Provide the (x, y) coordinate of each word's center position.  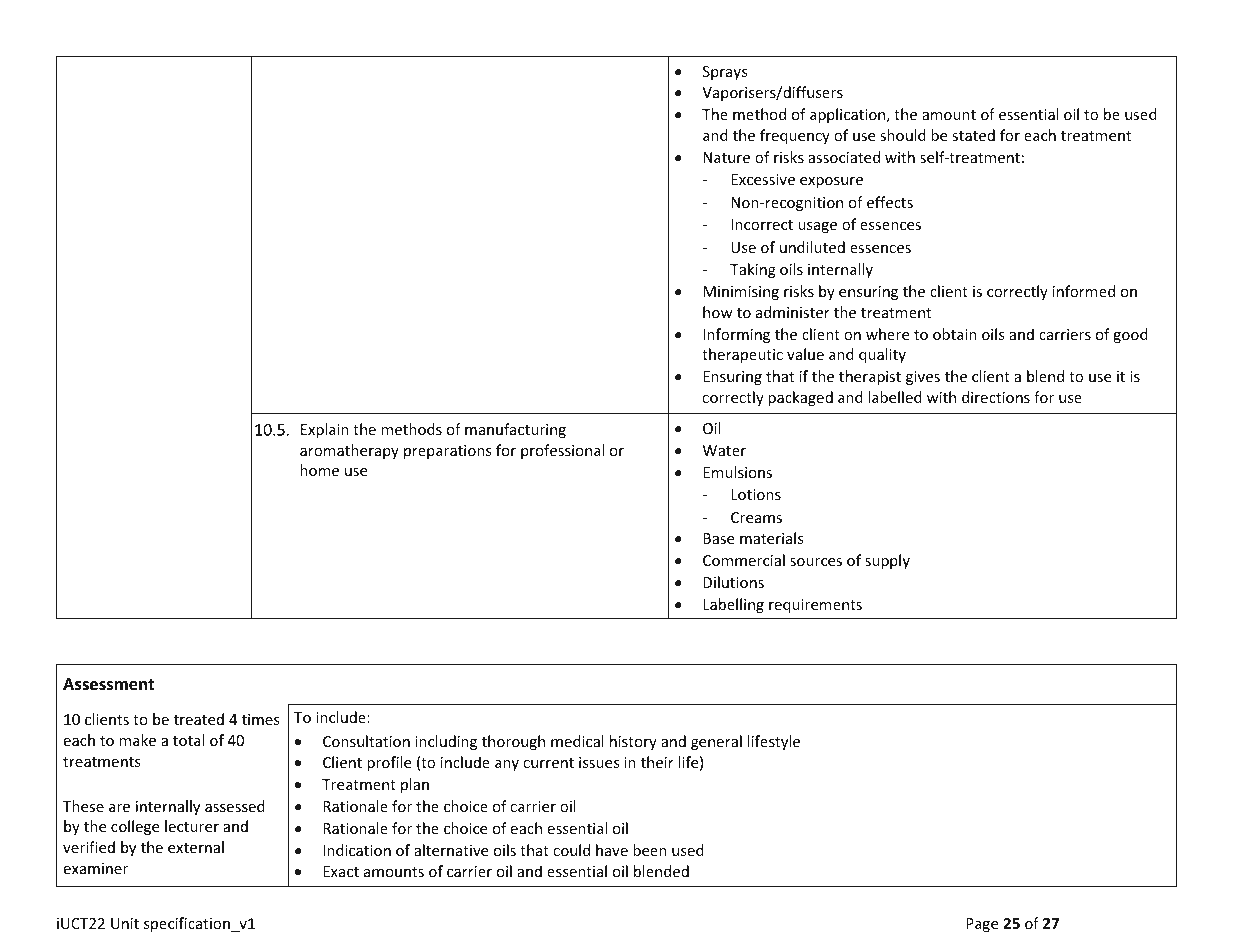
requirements (815, 606)
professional (562, 451)
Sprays (725, 73)
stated (973, 135)
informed (1084, 291)
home (319, 470)
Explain (325, 430)
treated (199, 719)
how (718, 312)
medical (577, 741)
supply (887, 561)
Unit (125, 923)
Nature (726, 157)
